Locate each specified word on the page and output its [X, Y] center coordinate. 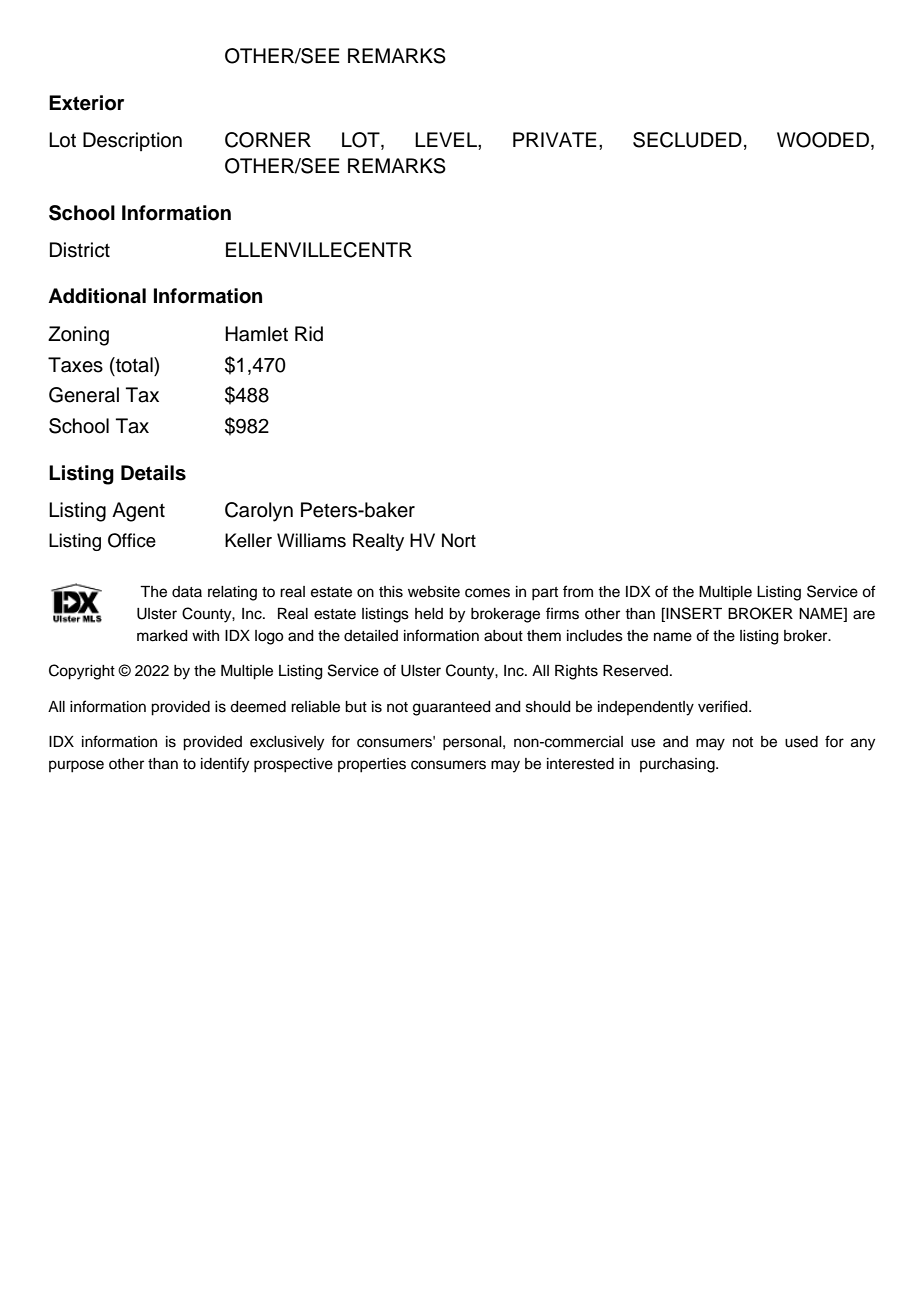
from [578, 591]
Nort [459, 540]
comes [487, 593]
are [864, 615]
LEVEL [447, 139]
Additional [97, 296]
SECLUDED [687, 140]
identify [225, 765]
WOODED [823, 140]
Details [153, 473]
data [187, 591]
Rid [309, 334]
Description [132, 141]
